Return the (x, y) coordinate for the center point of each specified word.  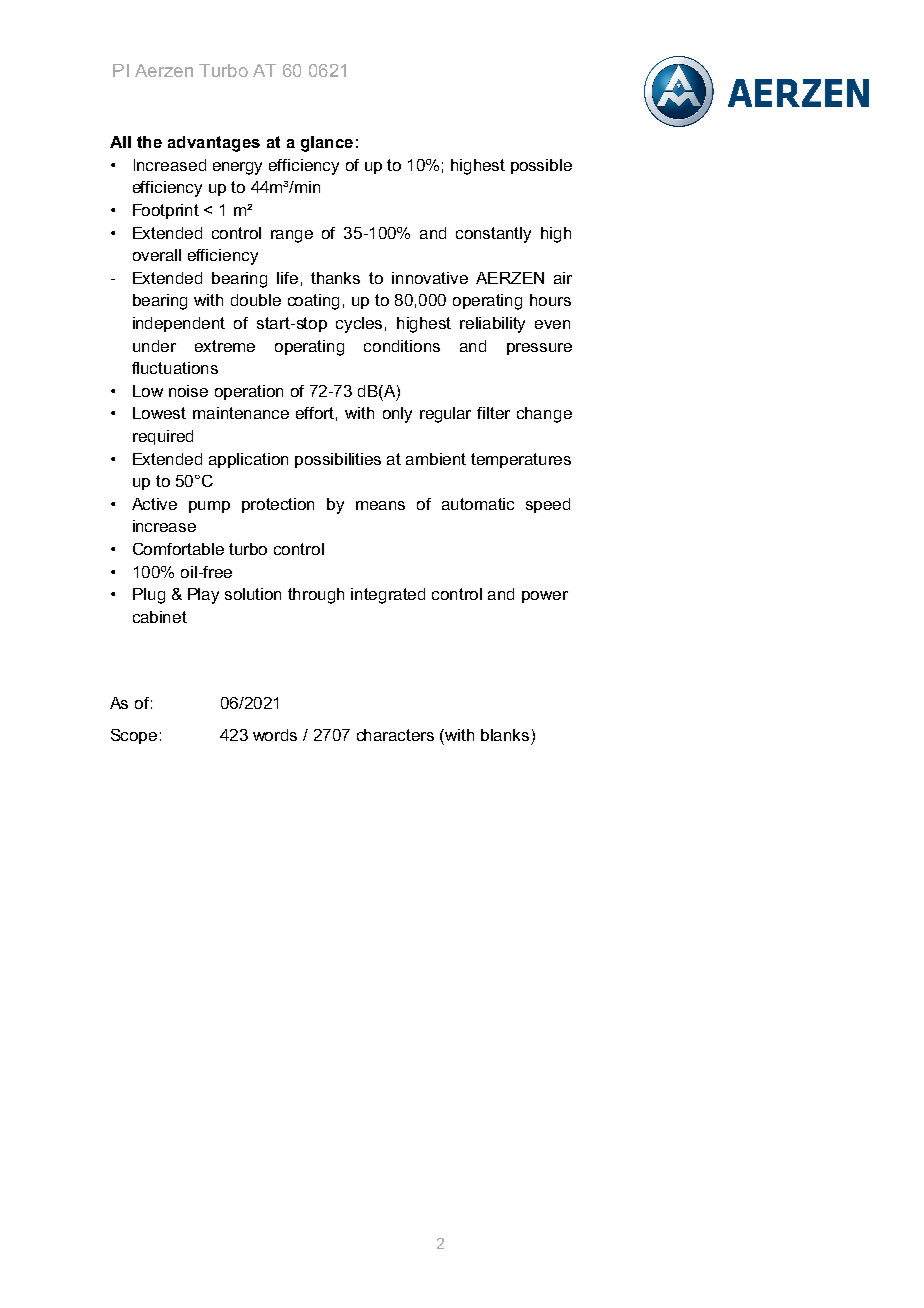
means (380, 505)
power (545, 597)
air (563, 278)
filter (493, 413)
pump (209, 507)
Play (203, 596)
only (397, 415)
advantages (214, 144)
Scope (134, 736)
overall (157, 255)
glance (327, 144)
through (316, 596)
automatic (478, 504)
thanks (335, 278)
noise (188, 391)
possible (541, 166)
